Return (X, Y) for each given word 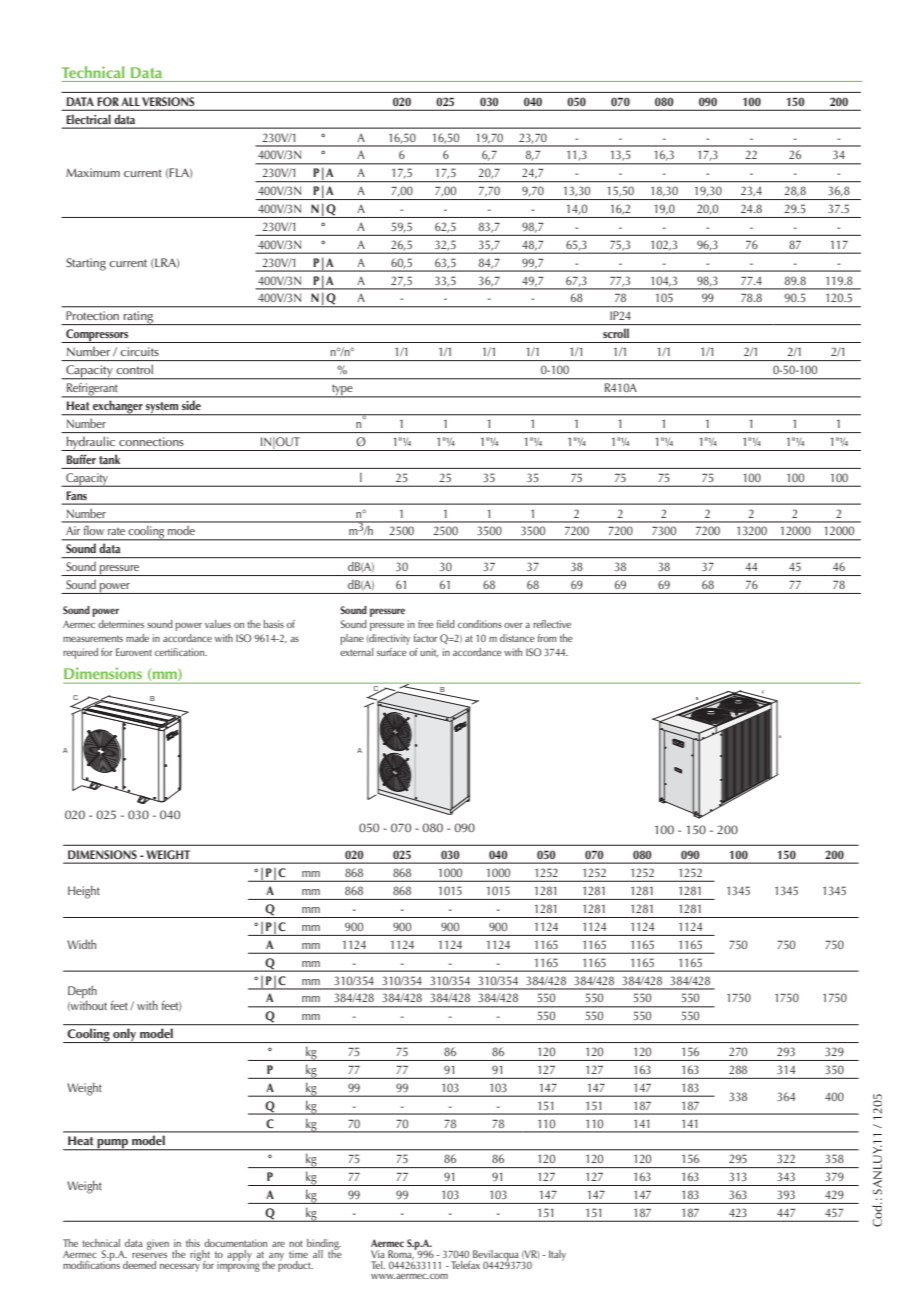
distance (517, 638)
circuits (139, 351)
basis (274, 624)
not (296, 1243)
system (162, 409)
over (513, 625)
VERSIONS (168, 101)
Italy (557, 1255)
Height (84, 892)
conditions (480, 624)
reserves (149, 1255)
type (342, 391)
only (125, 1036)
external (357, 652)
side (191, 405)
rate (116, 531)
